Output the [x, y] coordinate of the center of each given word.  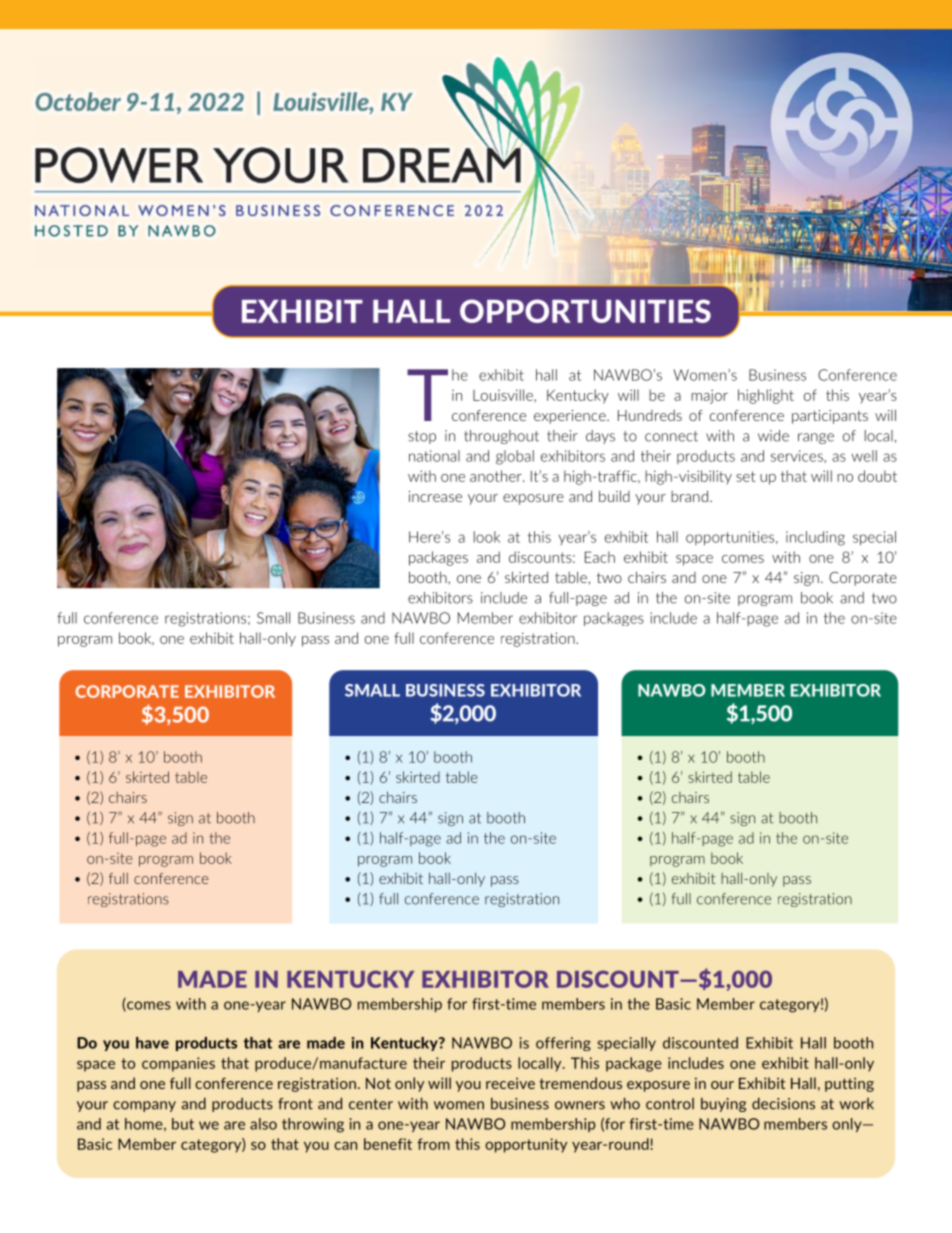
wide [773, 436]
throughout [501, 437]
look [487, 537]
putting [849, 1085]
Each [600, 557]
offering [563, 1044]
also [263, 1124]
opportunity [526, 1145]
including [815, 538]
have [152, 1043]
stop [422, 437]
